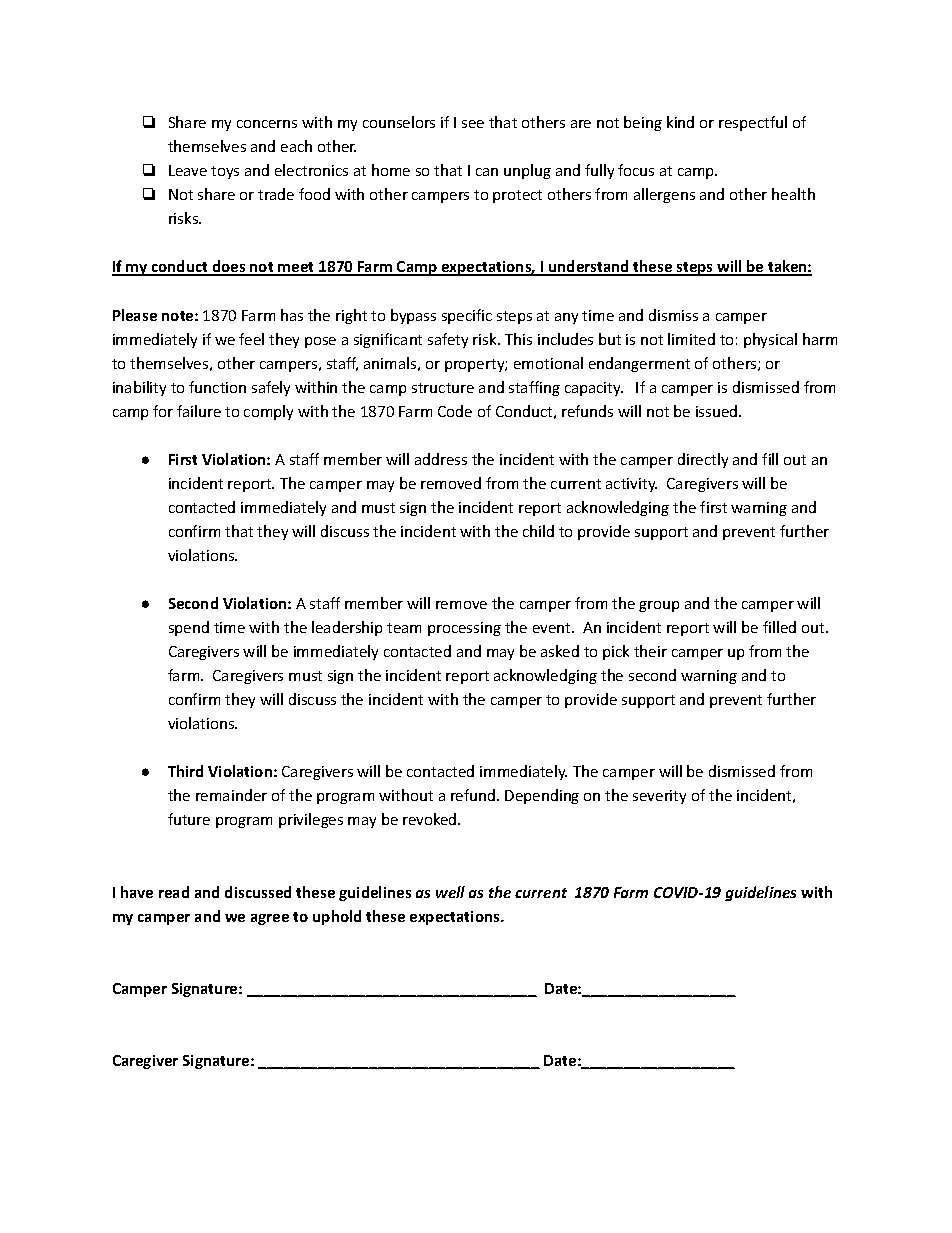  Describe the element at coordinates (703, 460) in the screenshot. I see `directly` at that location.
